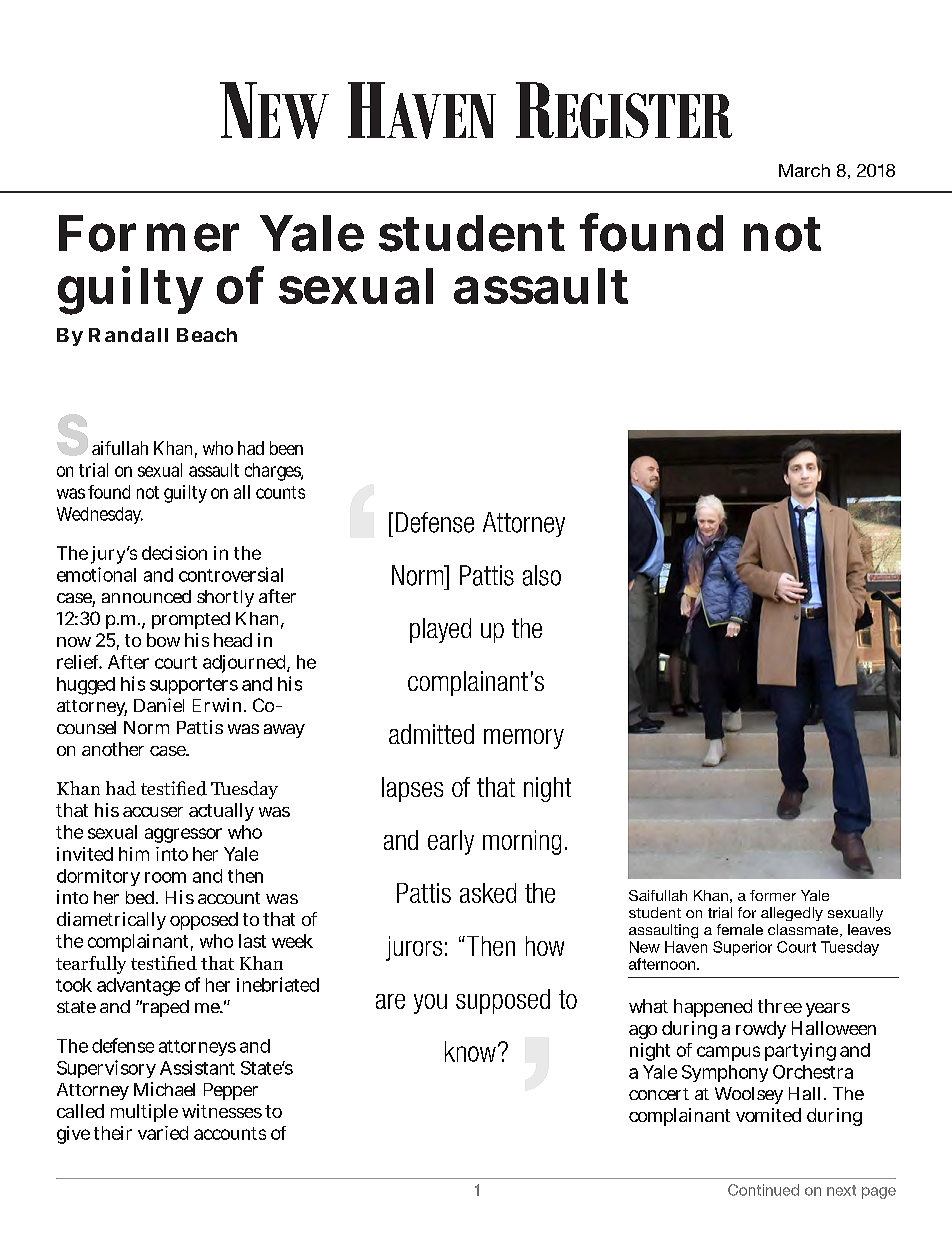 The width and height of the document is (952, 1233). I want to click on varied, so click(163, 1133).
